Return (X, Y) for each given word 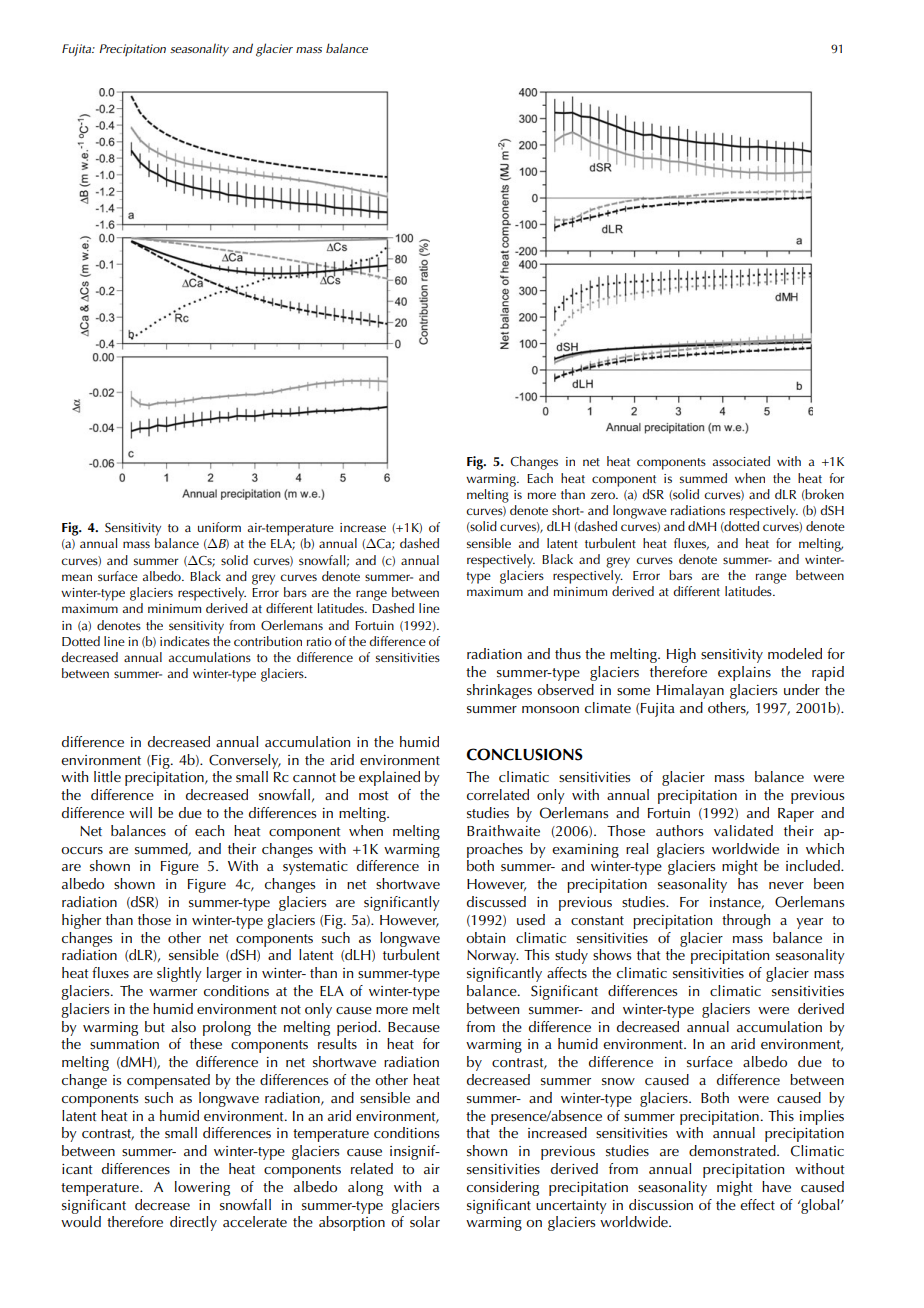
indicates (185, 641)
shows (612, 954)
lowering (202, 1188)
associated (741, 461)
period (358, 1028)
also (183, 1026)
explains (744, 673)
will (140, 812)
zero (604, 495)
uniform (219, 527)
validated (743, 830)
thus (568, 653)
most (373, 795)
